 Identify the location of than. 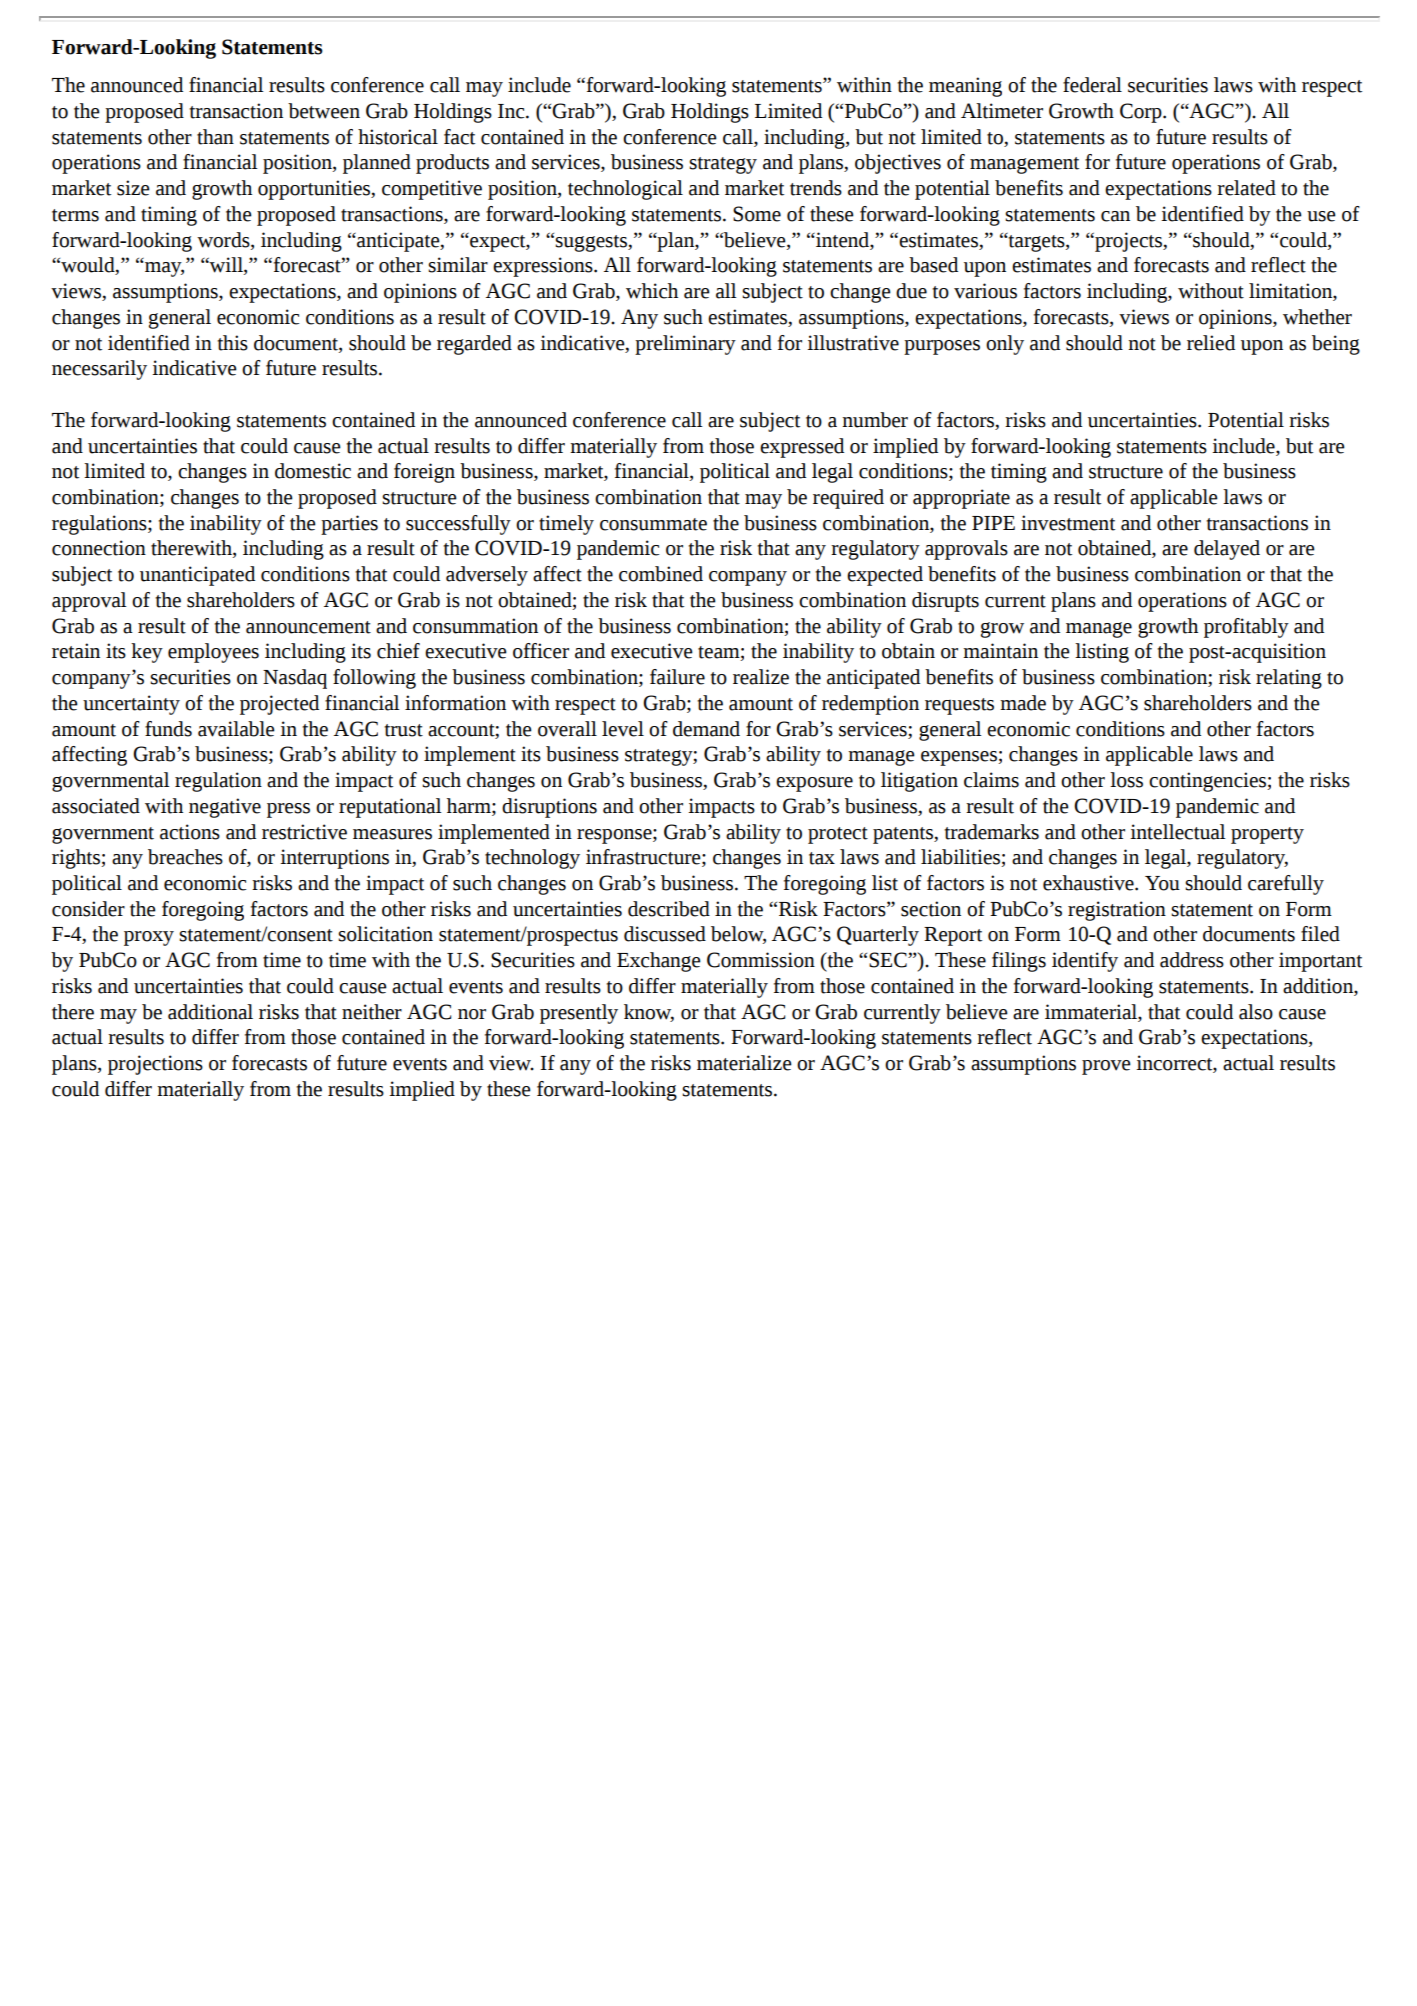
(215, 137).
